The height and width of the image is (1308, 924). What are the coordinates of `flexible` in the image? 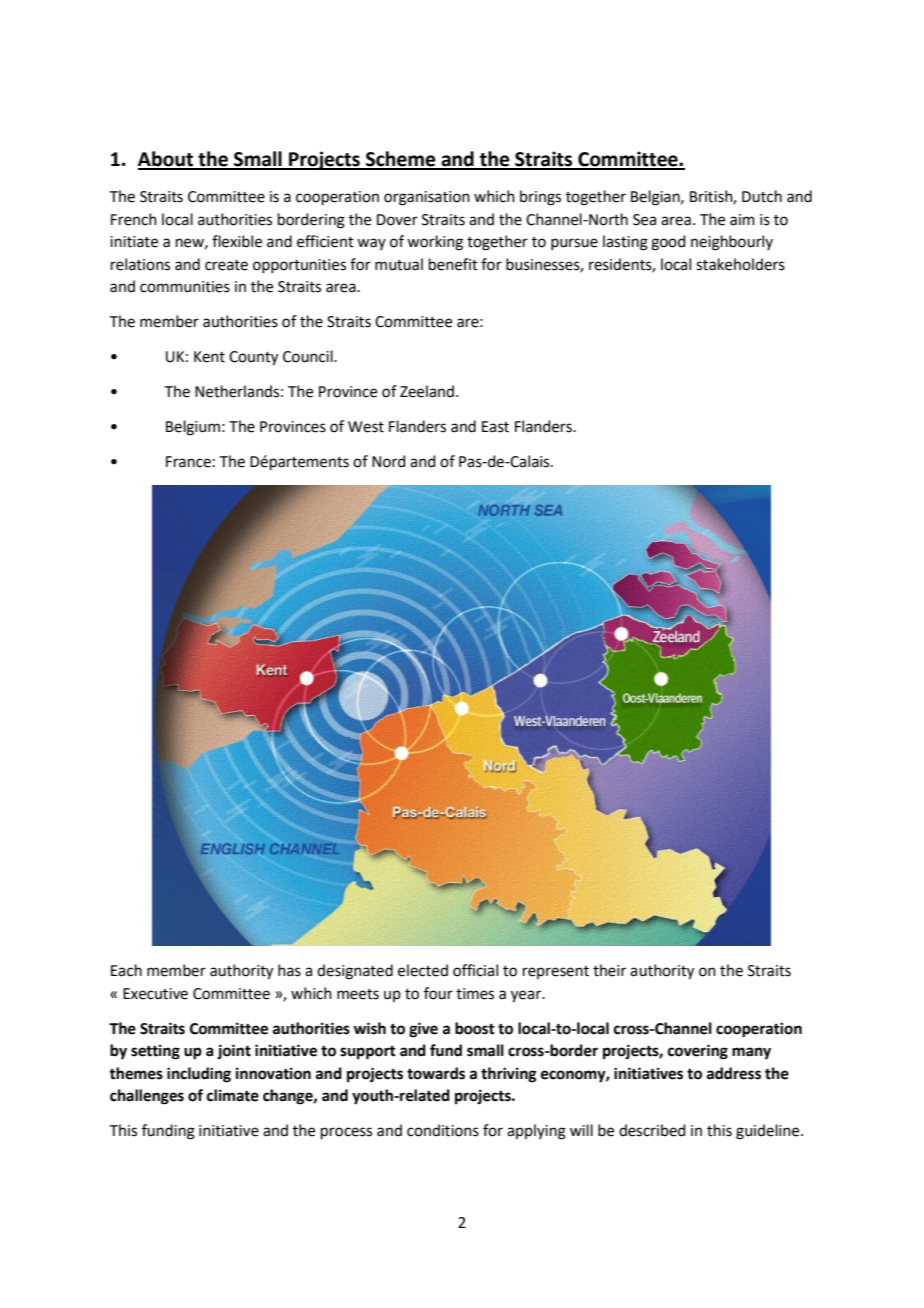 It's located at (237, 241).
